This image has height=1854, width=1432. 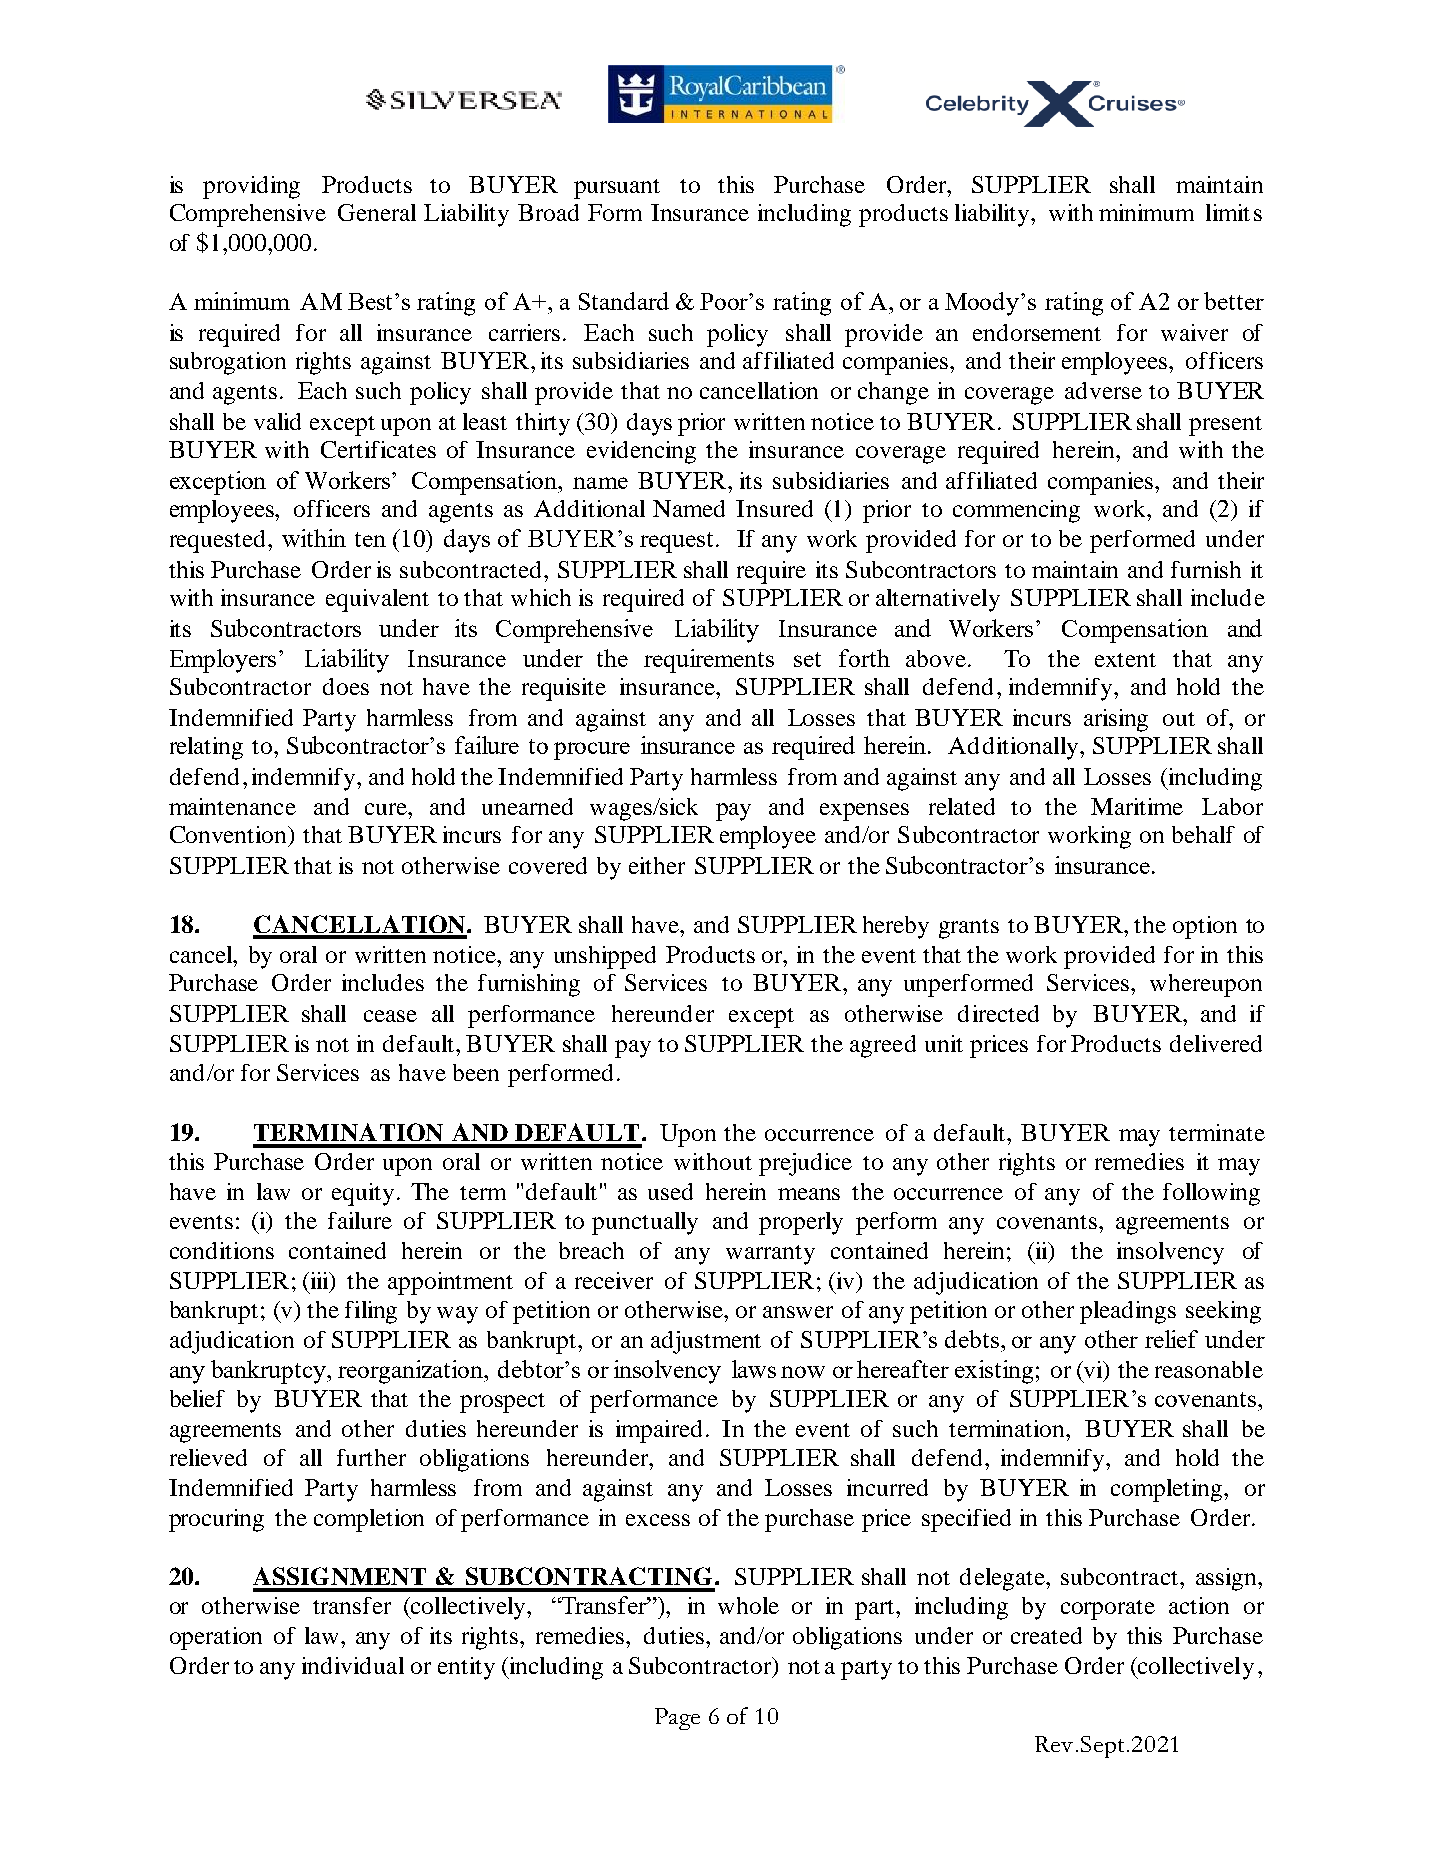 I want to click on pursuant, so click(x=617, y=189).
